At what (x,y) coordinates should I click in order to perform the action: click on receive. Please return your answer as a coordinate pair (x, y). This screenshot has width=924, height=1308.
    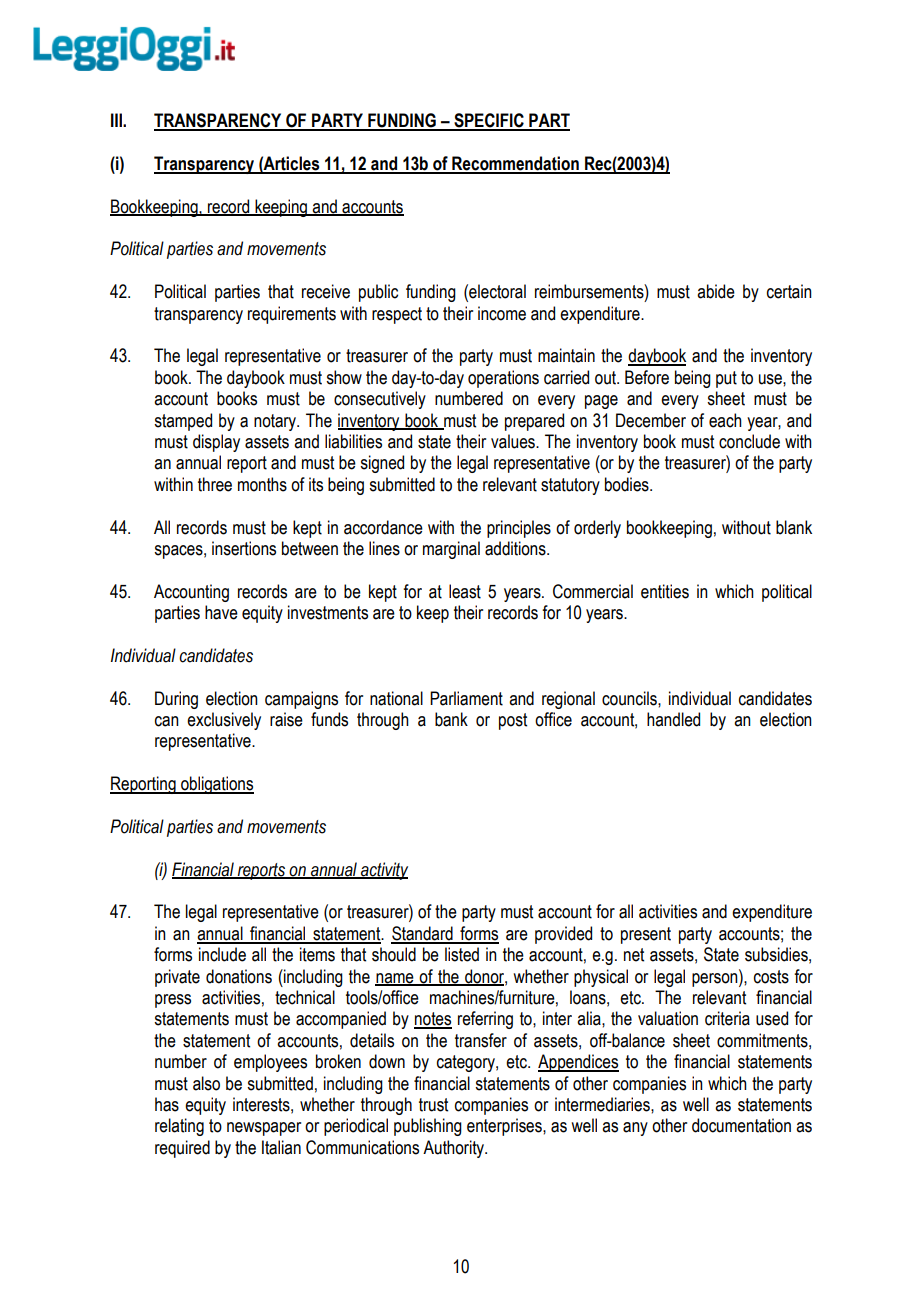
    Looking at the image, I should click on (326, 291).
